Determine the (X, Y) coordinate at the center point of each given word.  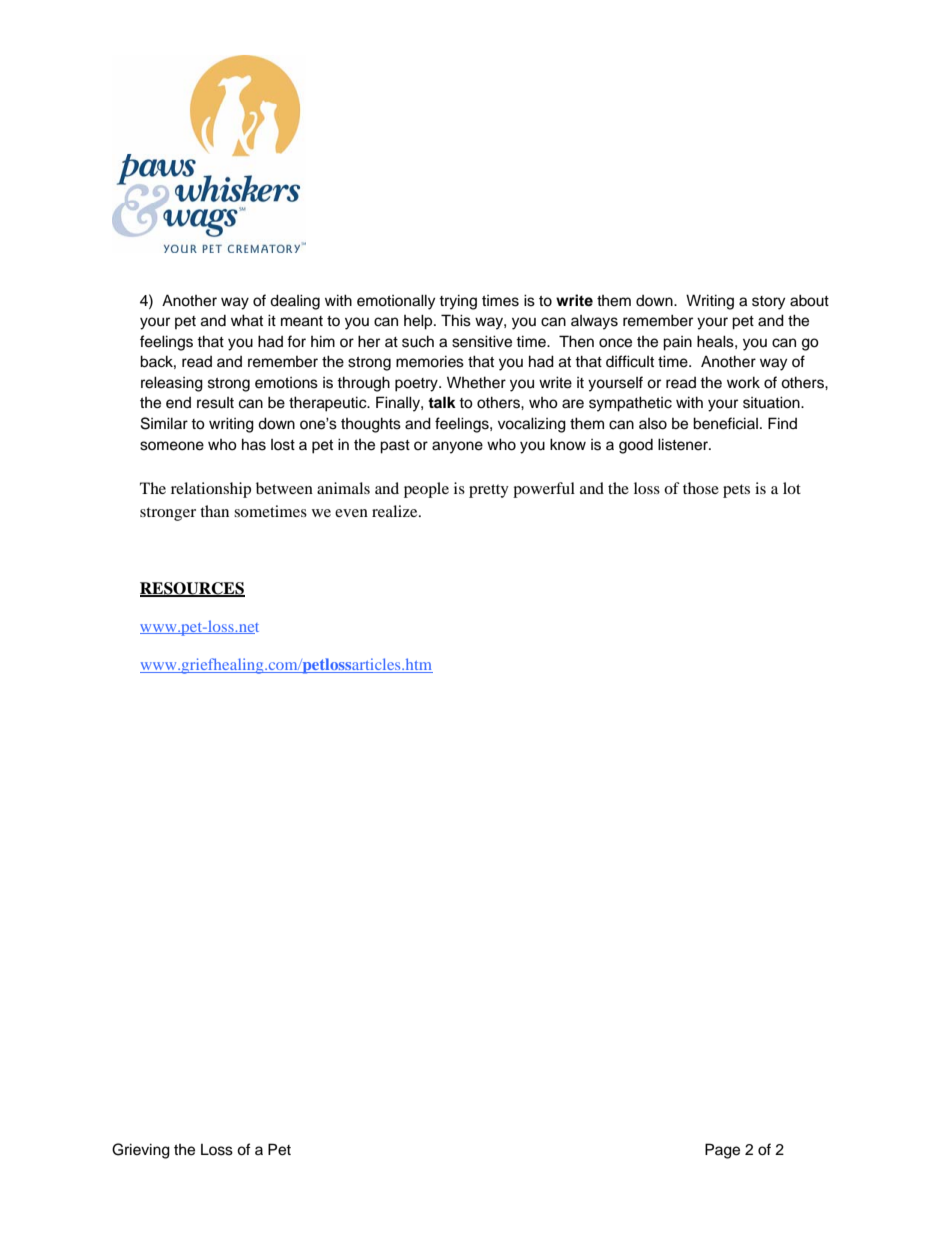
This (456, 320)
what (247, 320)
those (701, 488)
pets (736, 491)
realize (396, 511)
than (214, 511)
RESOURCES (192, 589)
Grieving (141, 1151)
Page (722, 1151)
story (768, 303)
